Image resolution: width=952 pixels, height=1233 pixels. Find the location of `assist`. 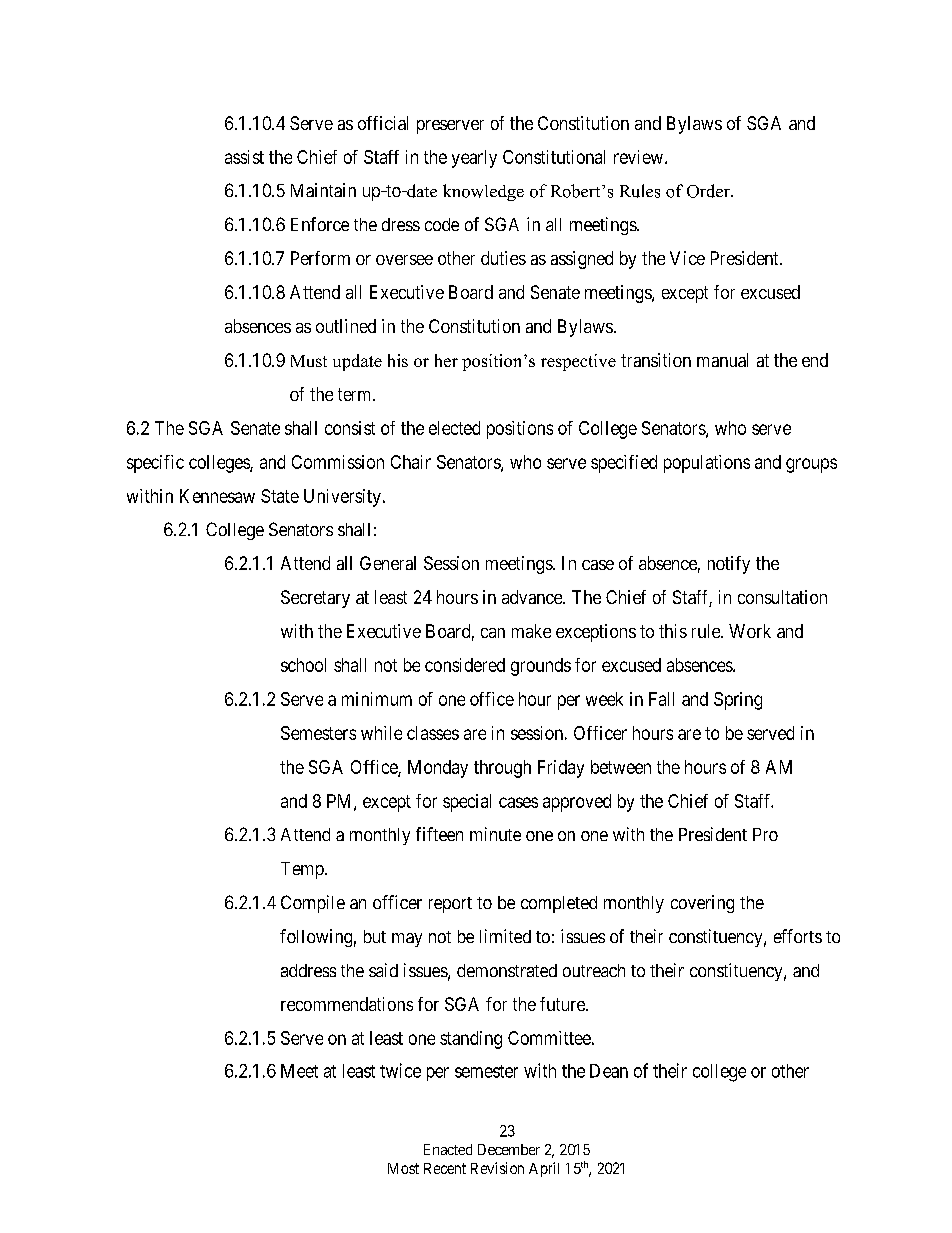

assist is located at coordinates (244, 157).
